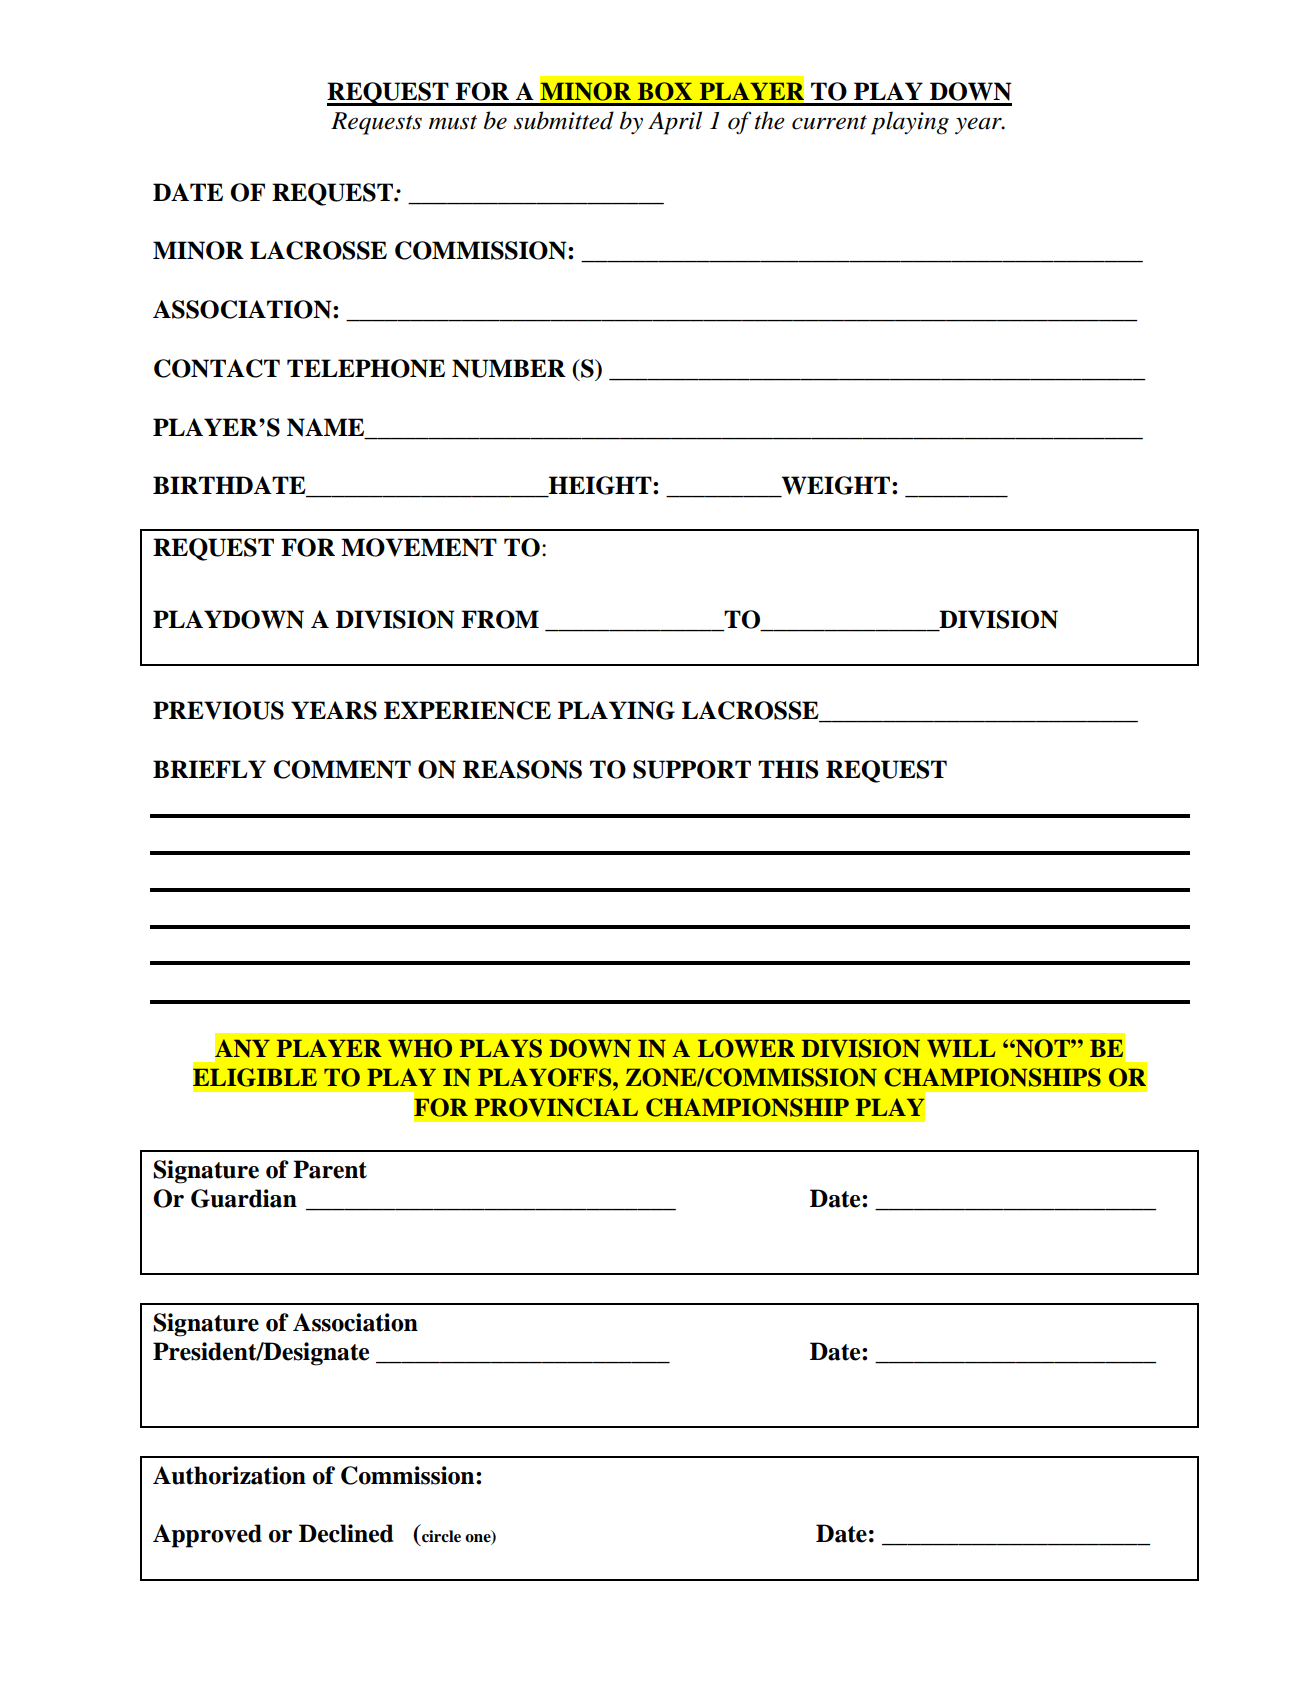  What do you see at coordinates (829, 122) in the image?
I see `current` at bounding box center [829, 122].
